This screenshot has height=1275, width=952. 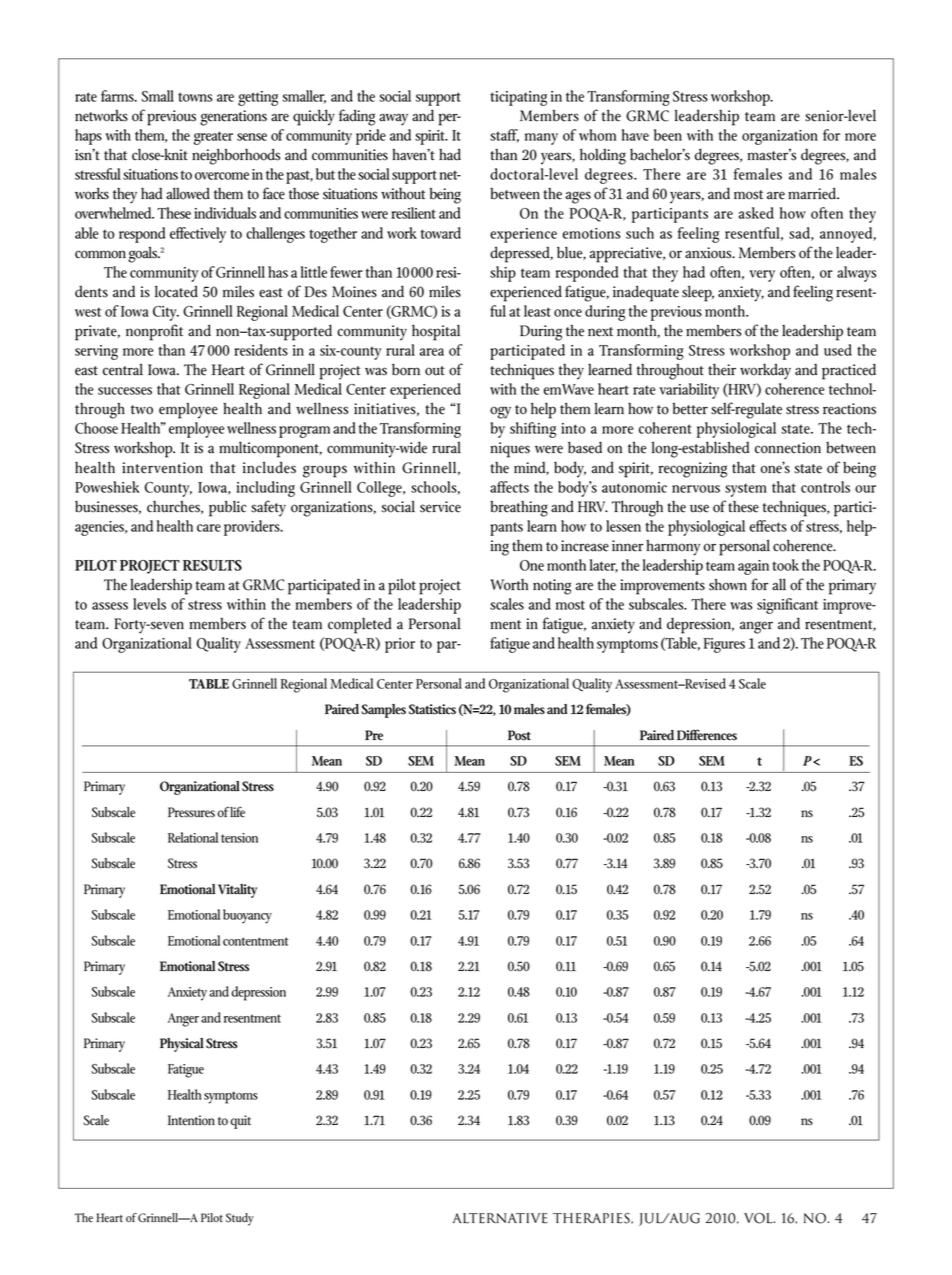 What do you see at coordinates (504, 136) in the screenshot?
I see `staff` at bounding box center [504, 136].
